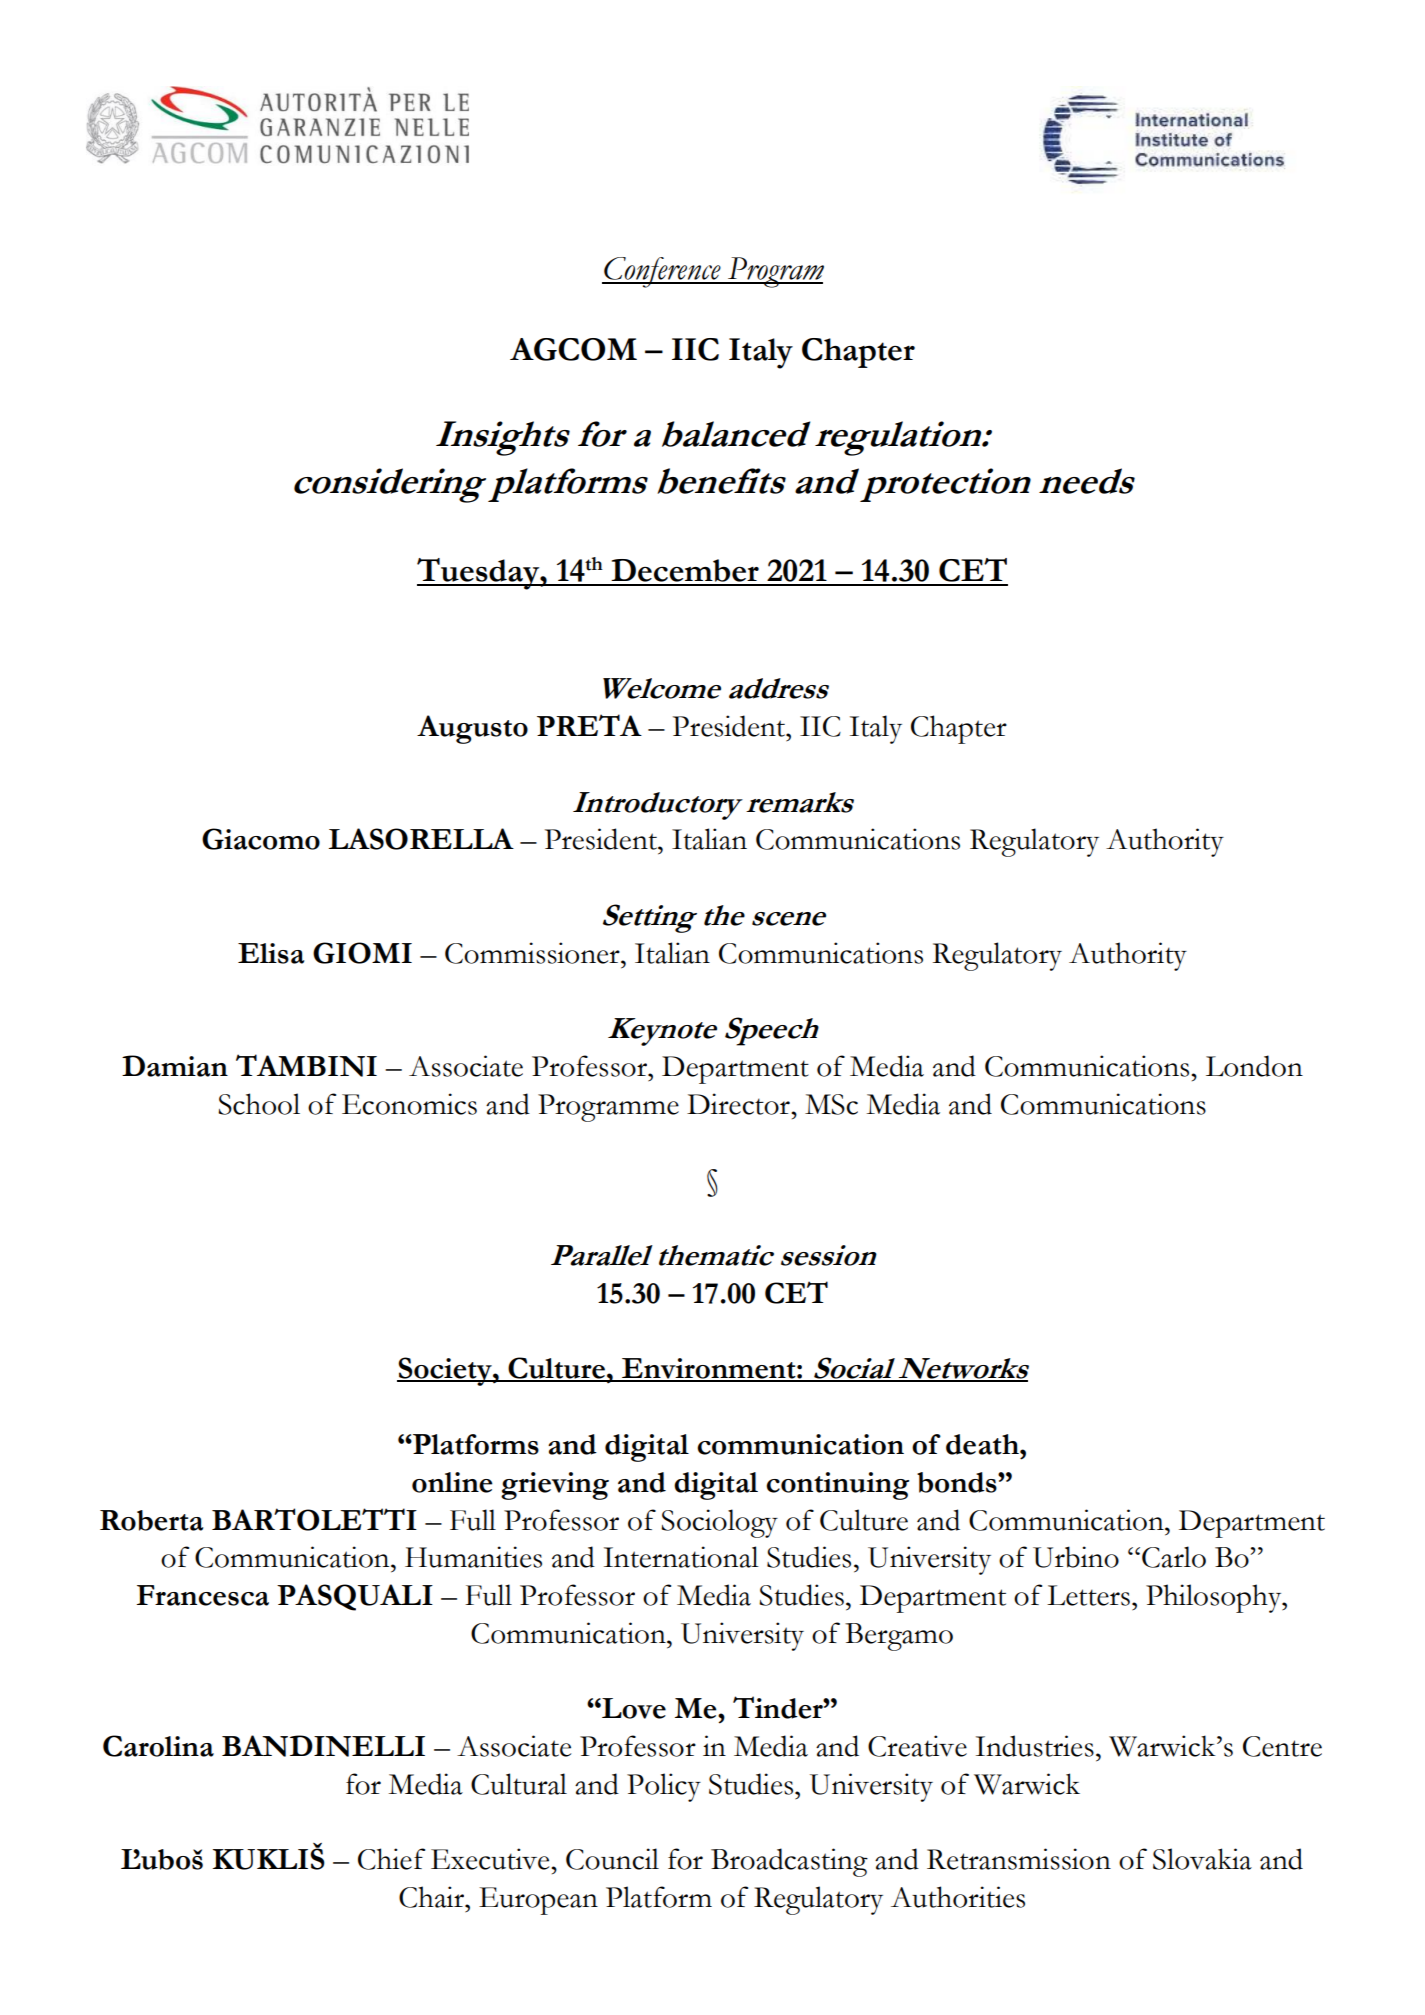  I want to click on School, so click(259, 1104).
